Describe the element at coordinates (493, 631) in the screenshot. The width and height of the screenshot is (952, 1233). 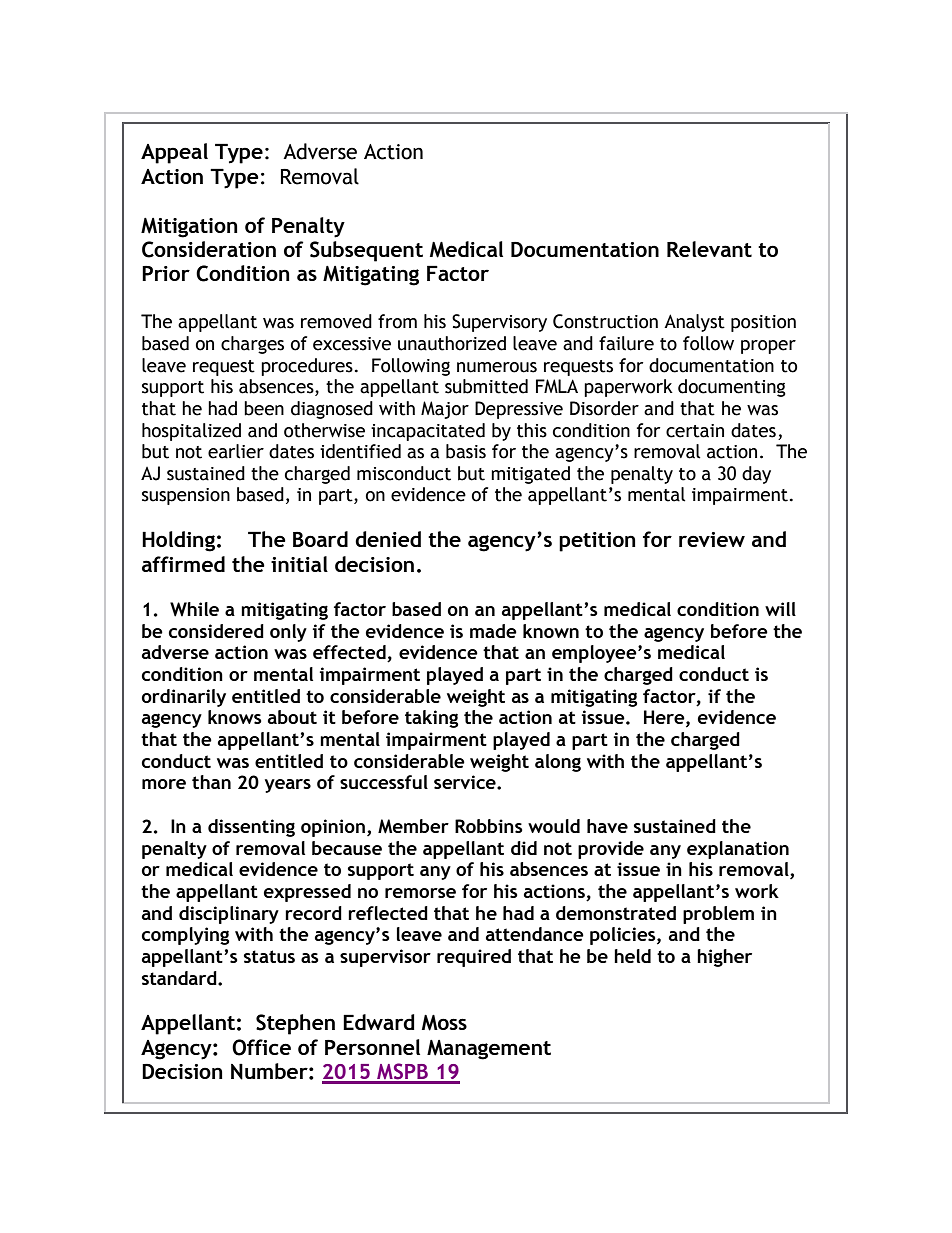
I see `made` at that location.
